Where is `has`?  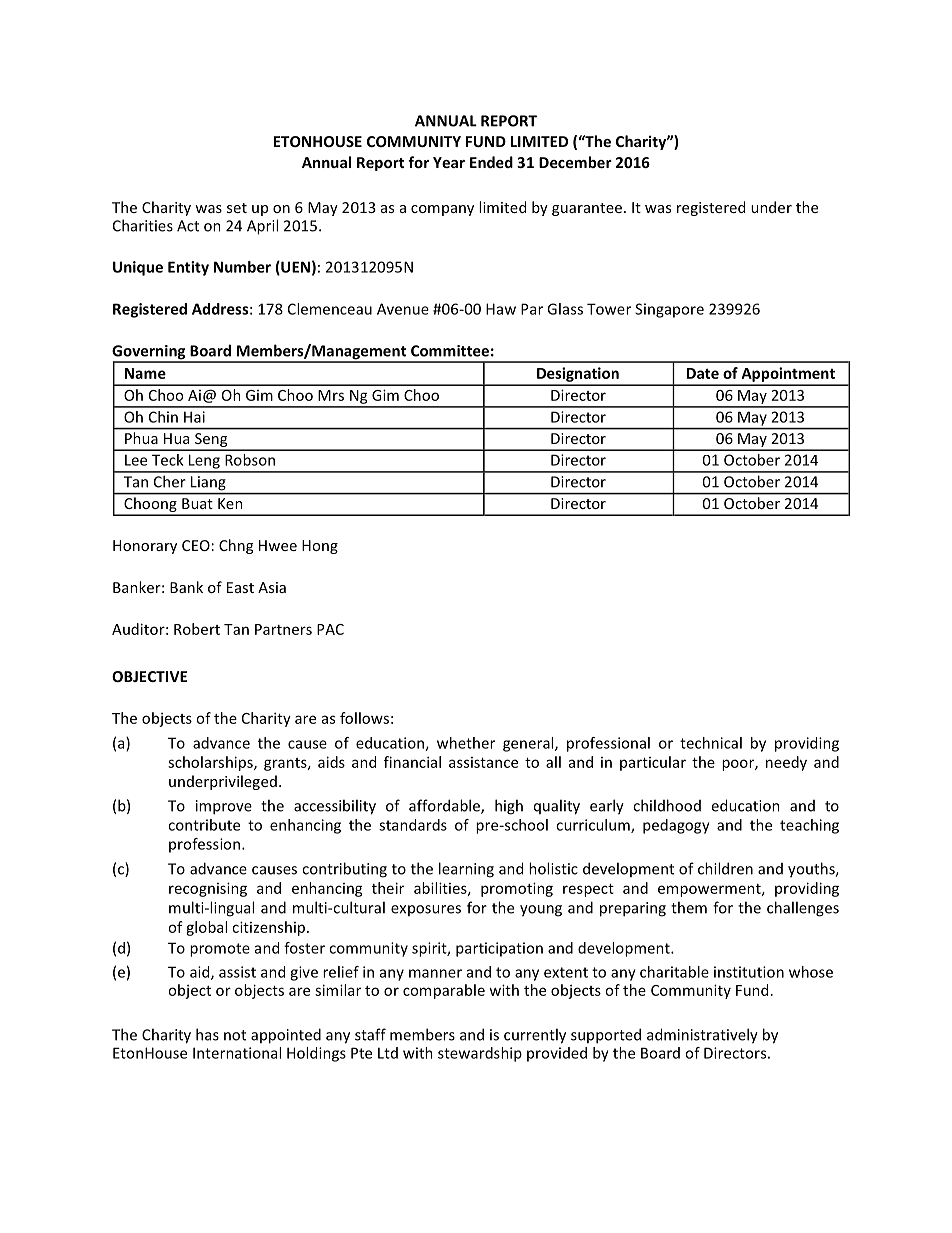
has is located at coordinates (207, 1034).
